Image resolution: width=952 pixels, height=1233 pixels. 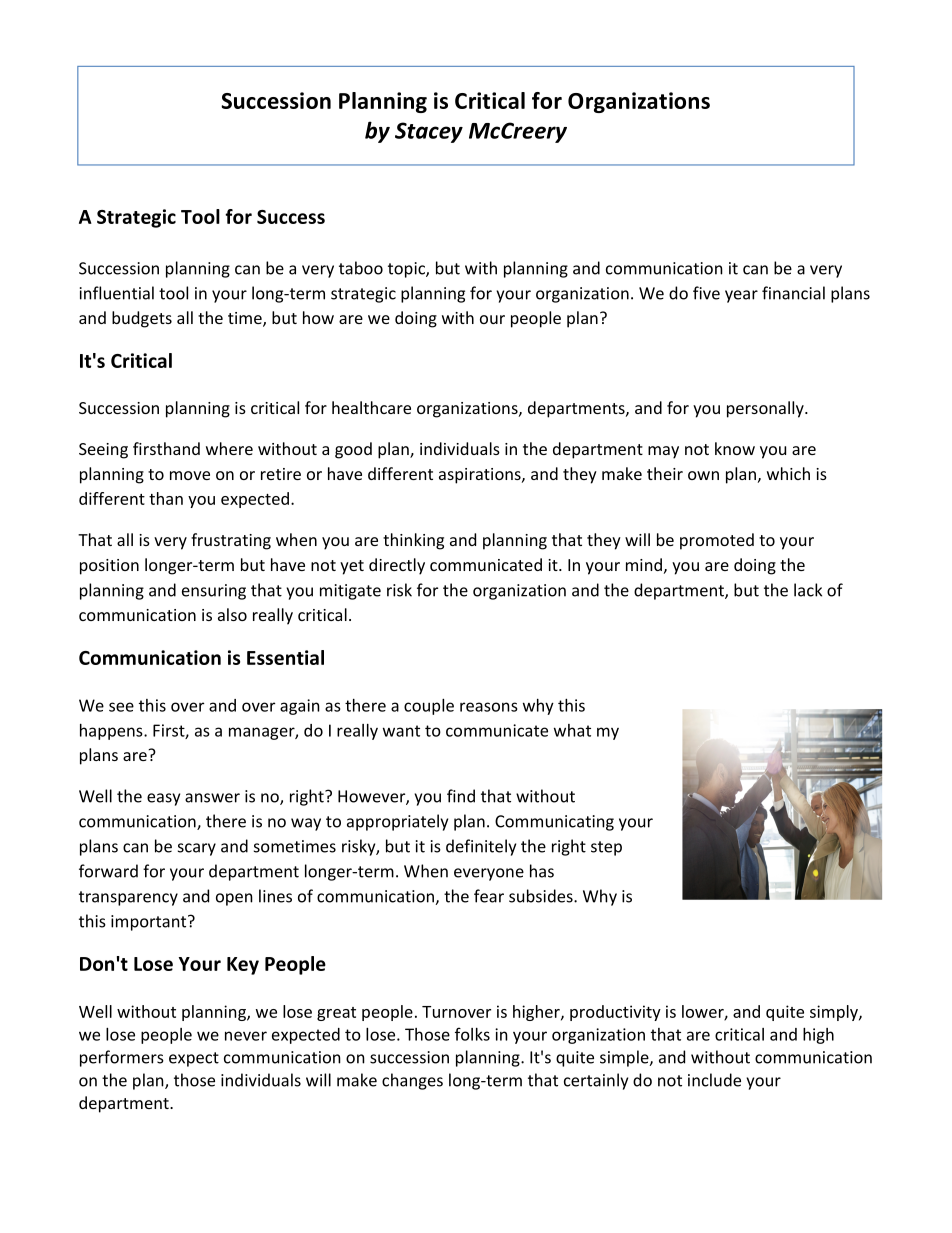 What do you see at coordinates (735, 448) in the screenshot?
I see `know` at bounding box center [735, 448].
